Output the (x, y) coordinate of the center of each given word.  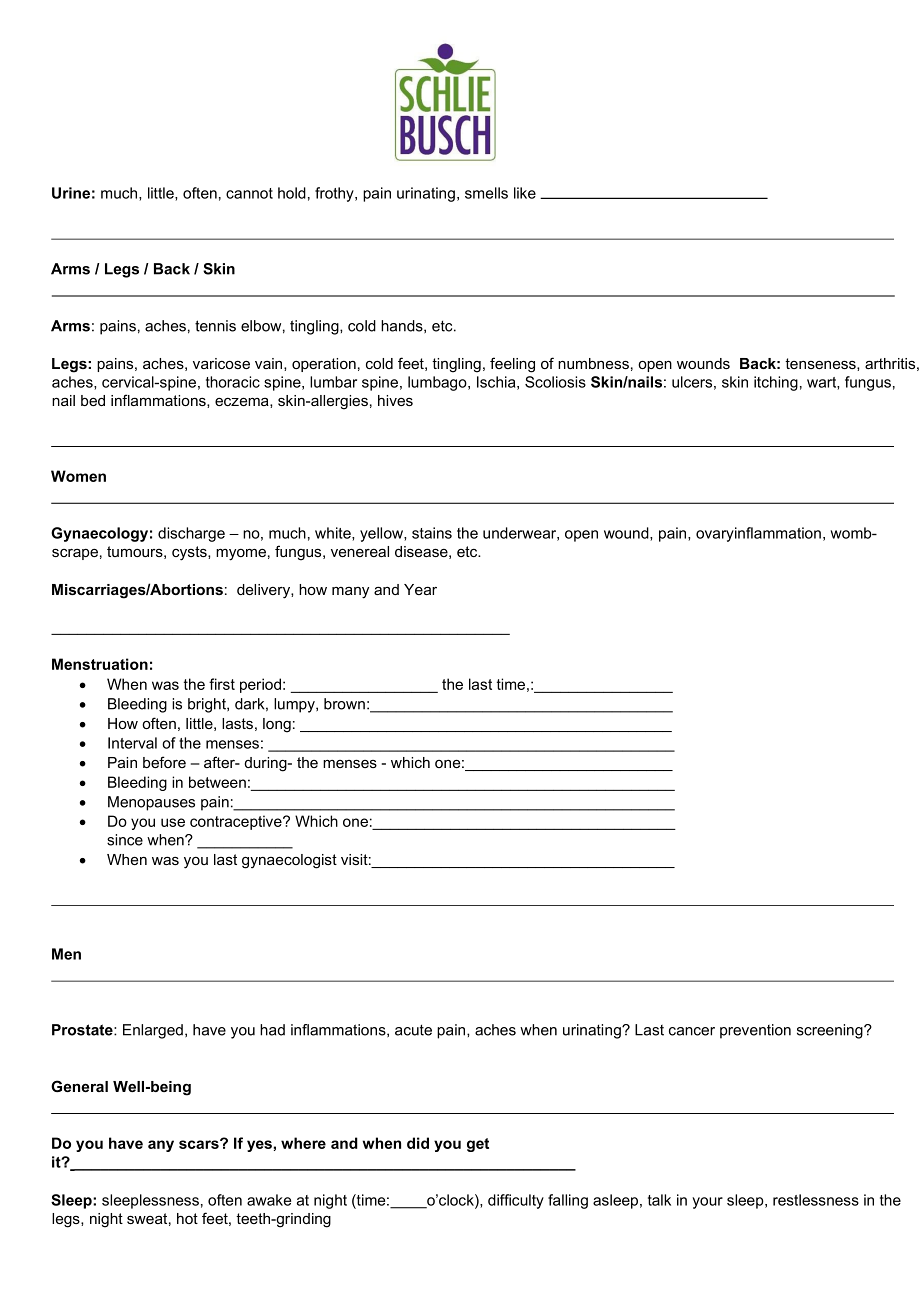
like (525, 193)
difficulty (516, 1201)
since (125, 840)
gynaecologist (289, 861)
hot (187, 1218)
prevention (755, 1031)
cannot (249, 193)
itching (776, 383)
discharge (191, 534)
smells (486, 193)
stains (432, 533)
